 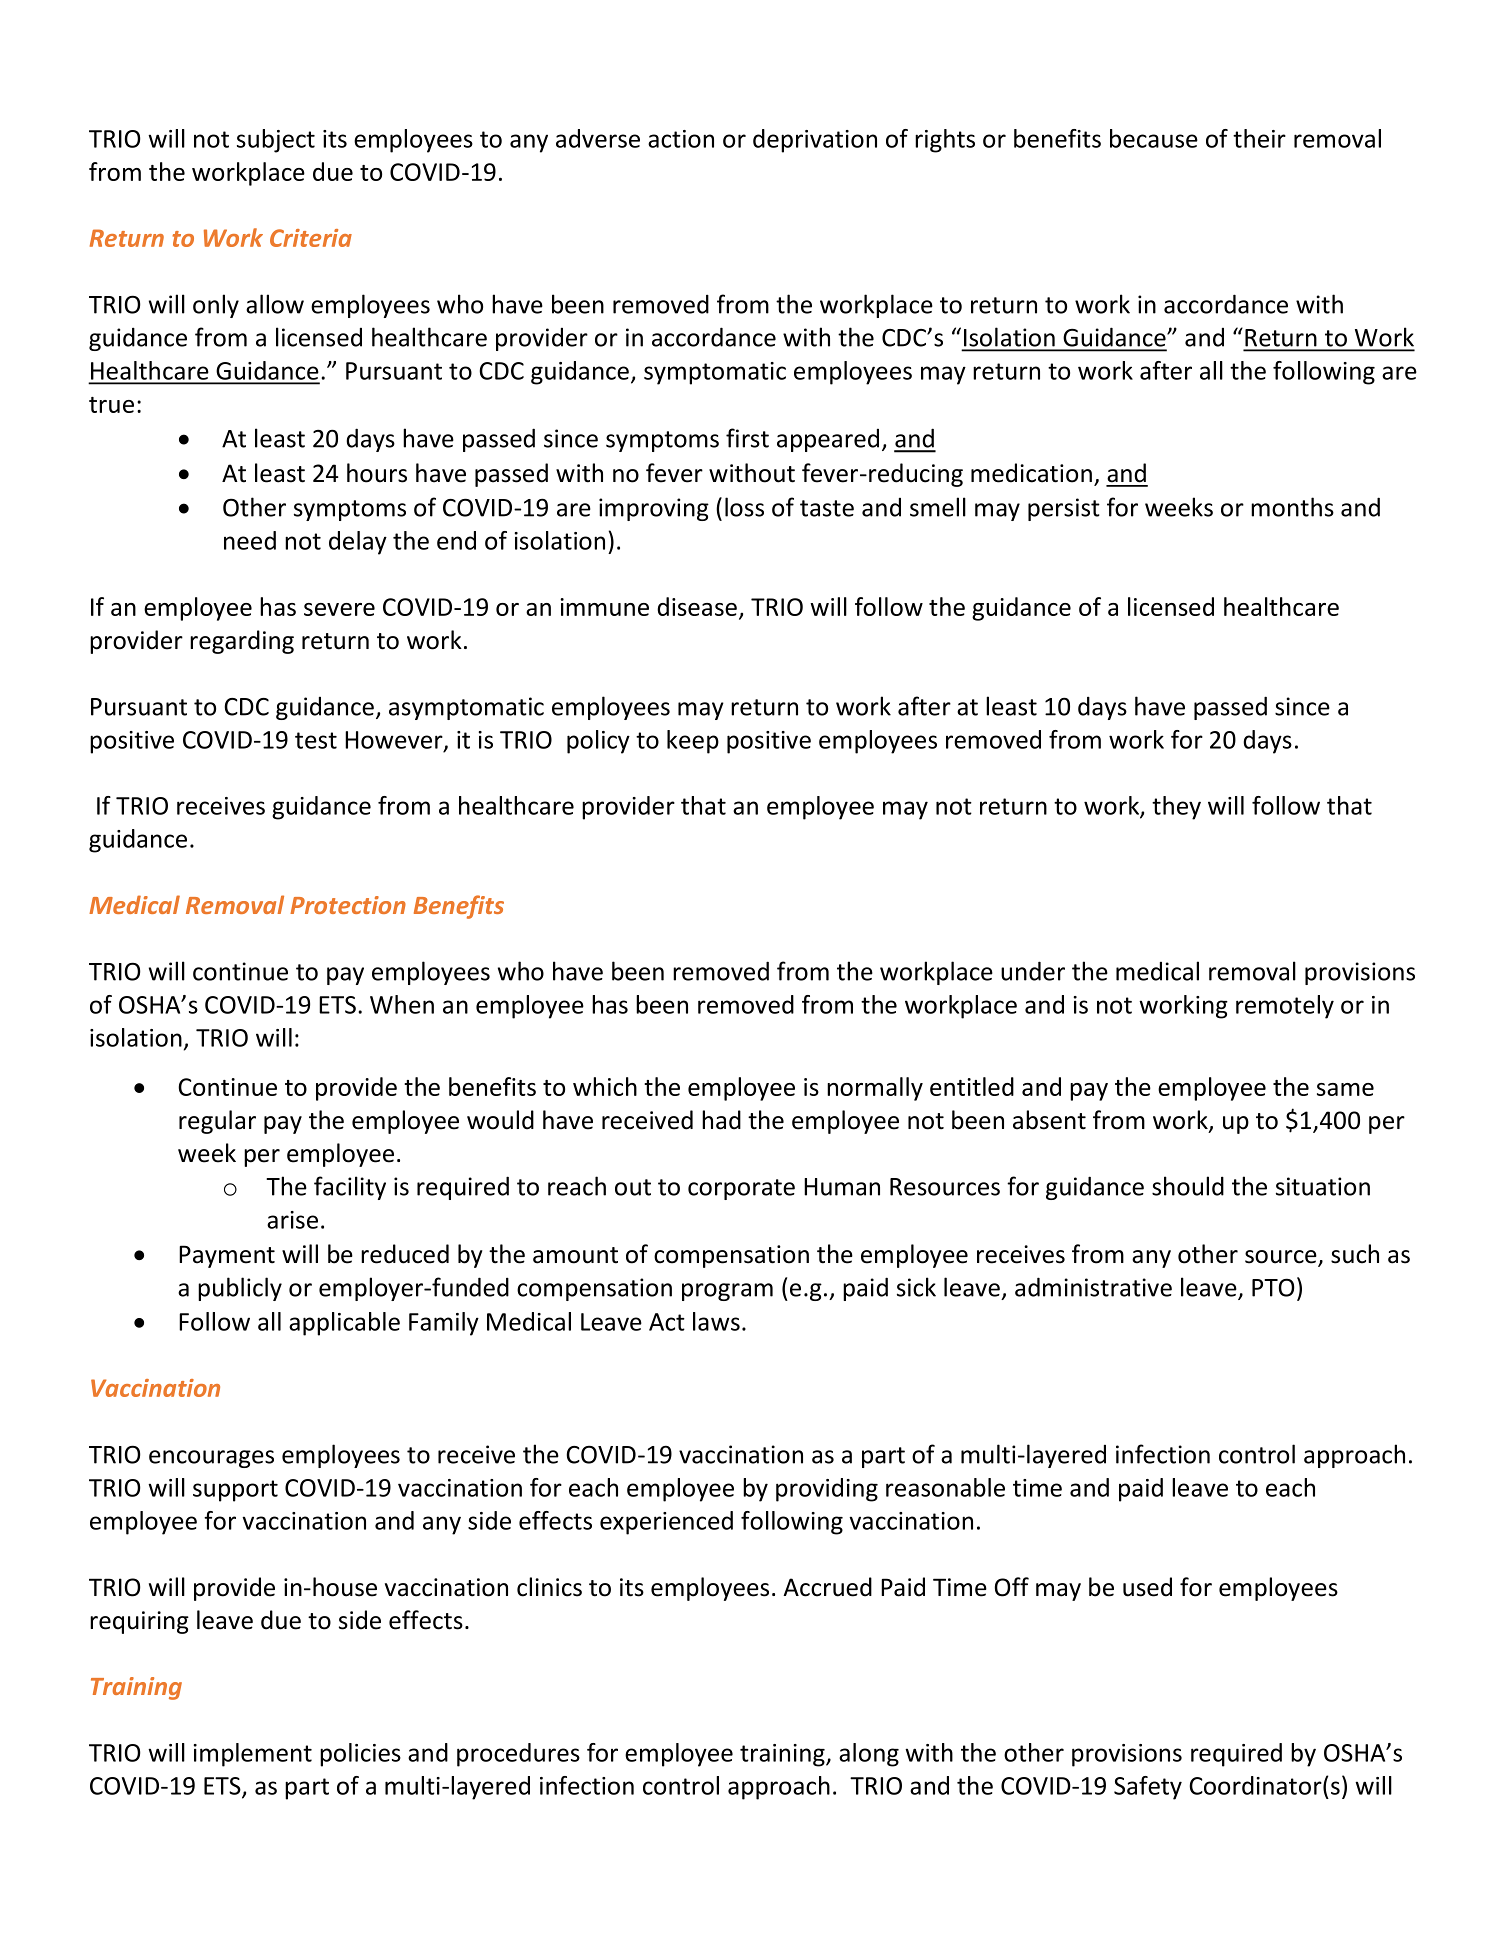 What do you see at coordinates (316, 740) in the screenshot?
I see `test` at bounding box center [316, 740].
